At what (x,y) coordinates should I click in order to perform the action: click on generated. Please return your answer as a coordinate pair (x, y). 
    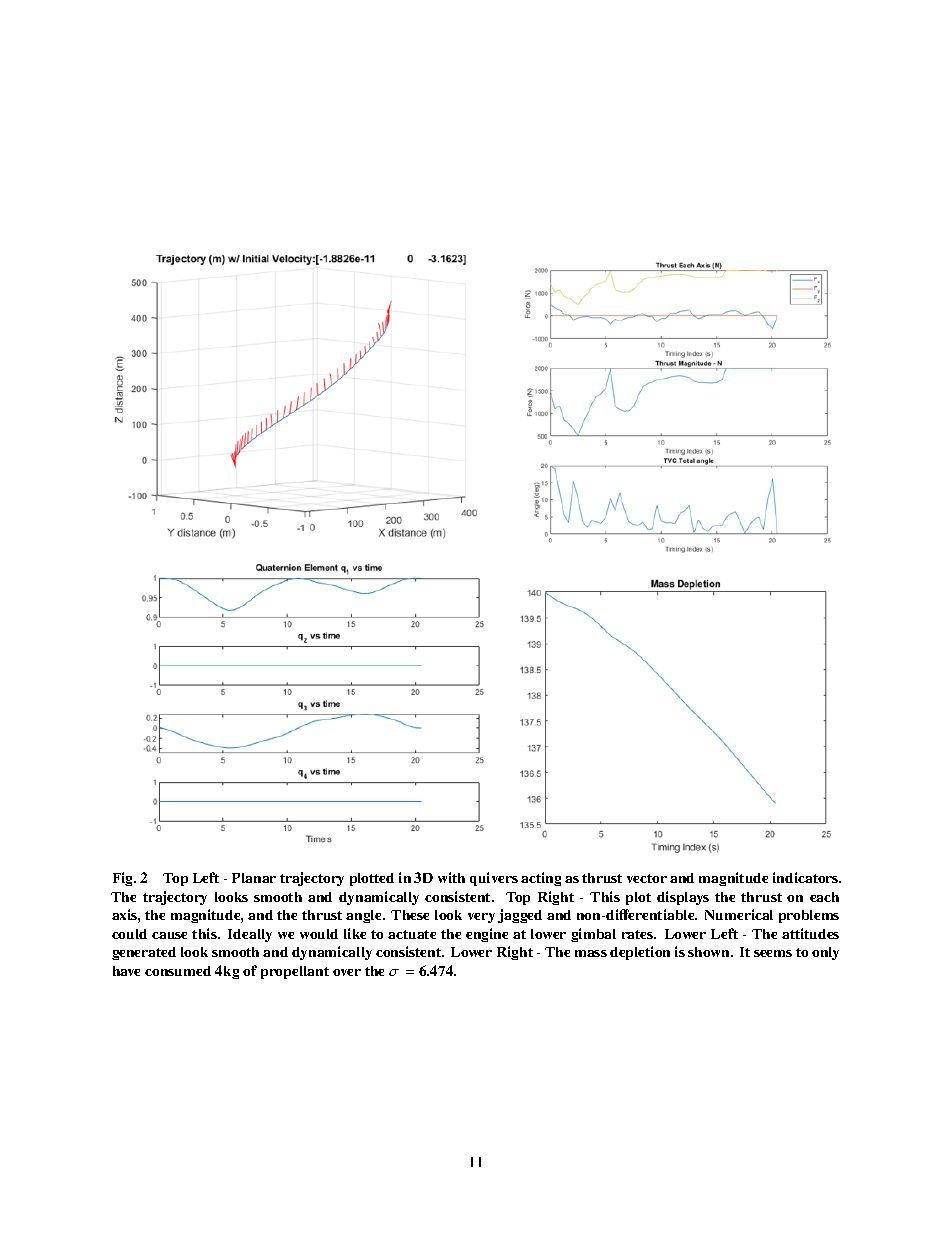
    Looking at the image, I should click on (144, 953).
